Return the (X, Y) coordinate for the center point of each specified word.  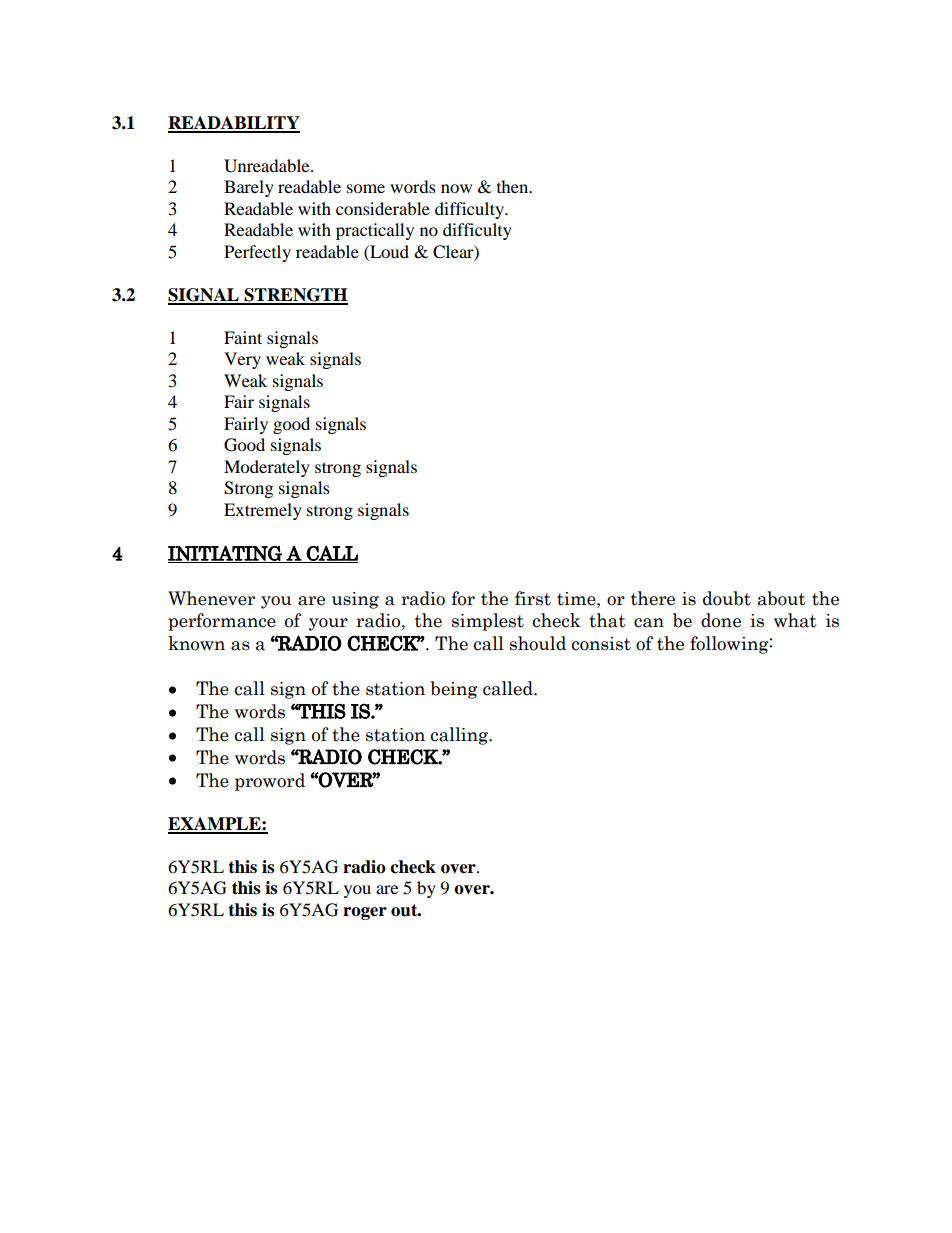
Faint (243, 337)
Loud (388, 251)
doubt (727, 598)
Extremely (263, 511)
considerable (383, 208)
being (454, 690)
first (533, 598)
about (782, 598)
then (514, 186)
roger (365, 913)
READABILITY (234, 124)
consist (601, 644)
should (538, 643)
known (196, 643)
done (721, 620)
